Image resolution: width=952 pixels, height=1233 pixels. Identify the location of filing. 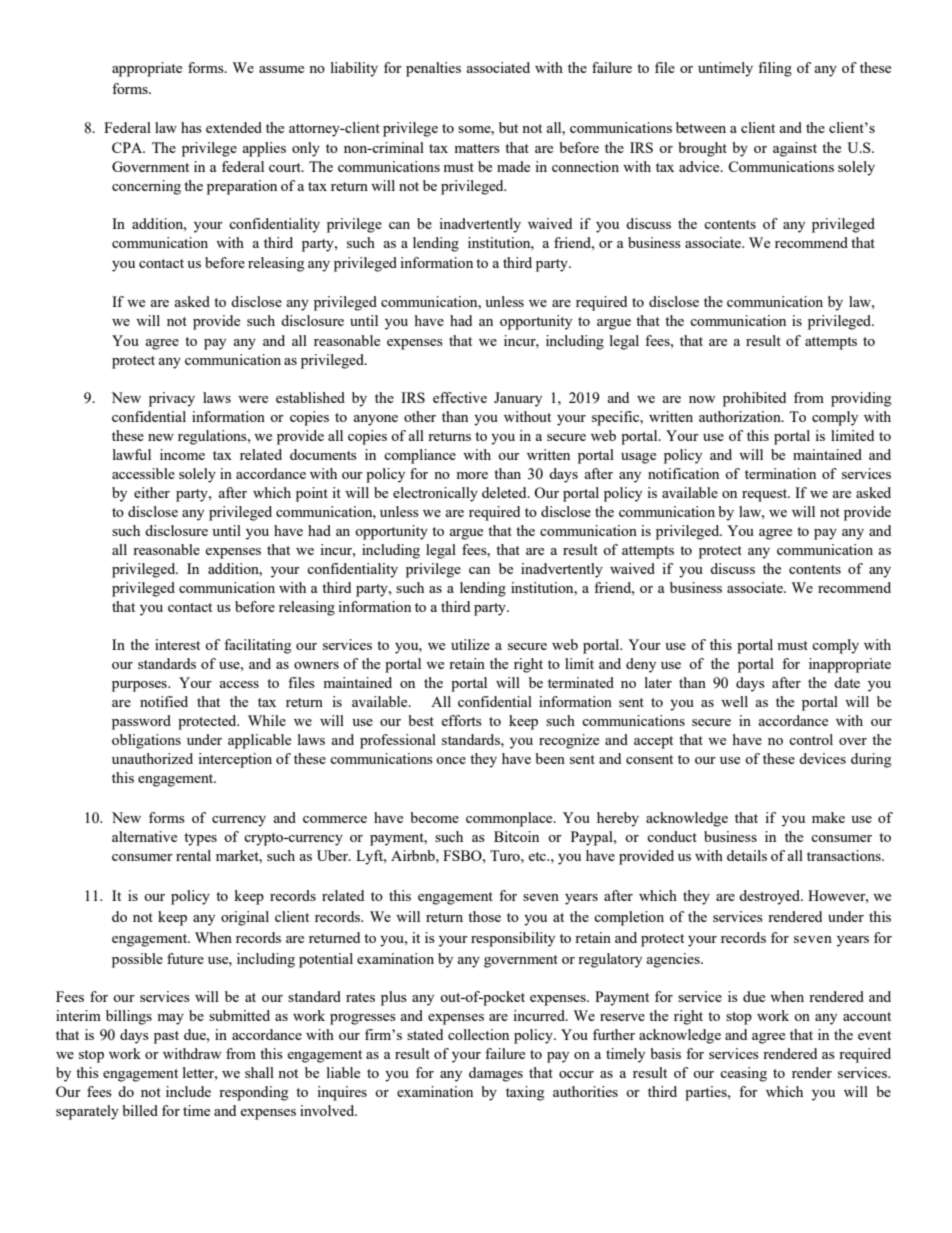
(775, 69).
